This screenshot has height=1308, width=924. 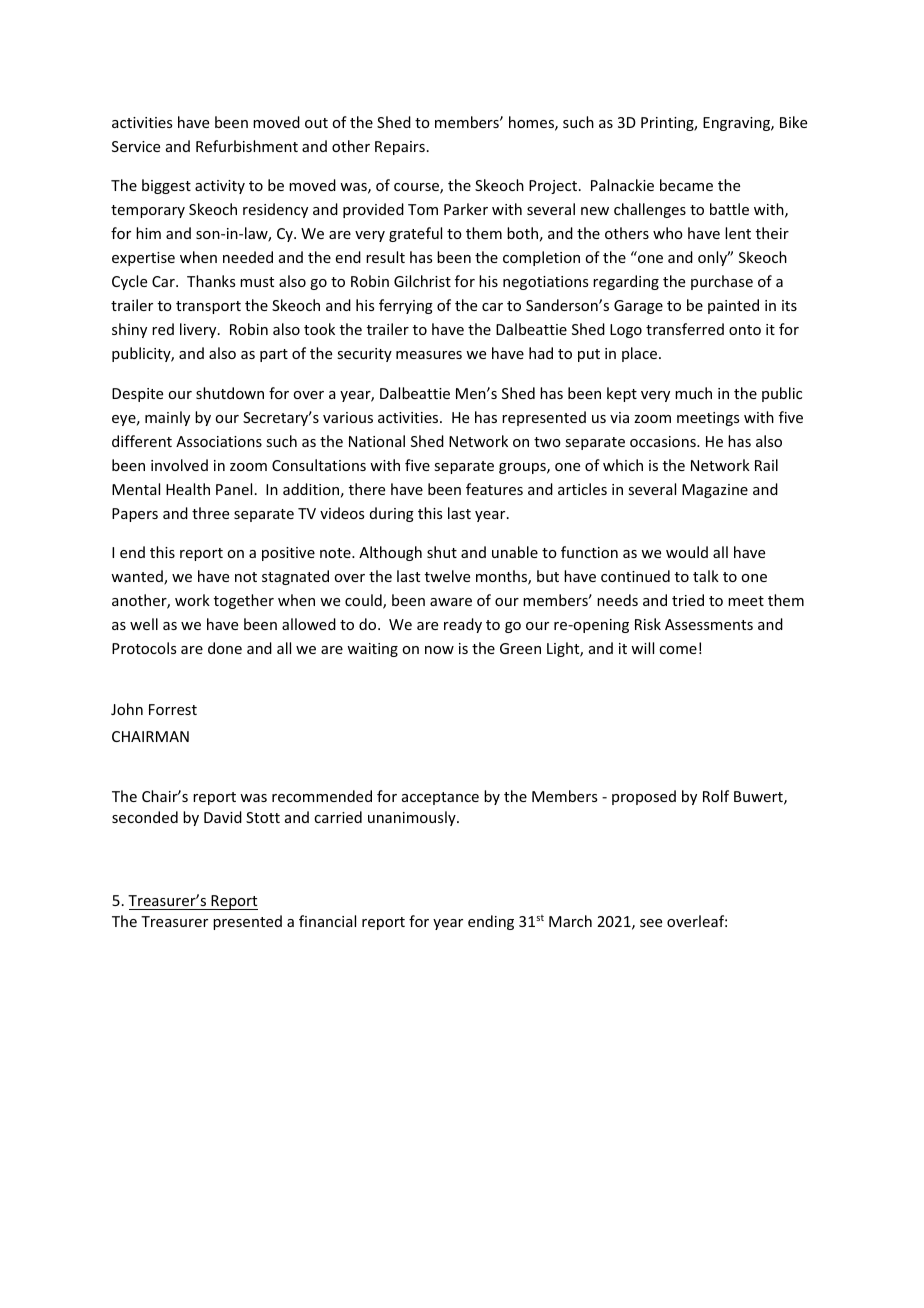 I want to click on Magazine, so click(x=715, y=491).
